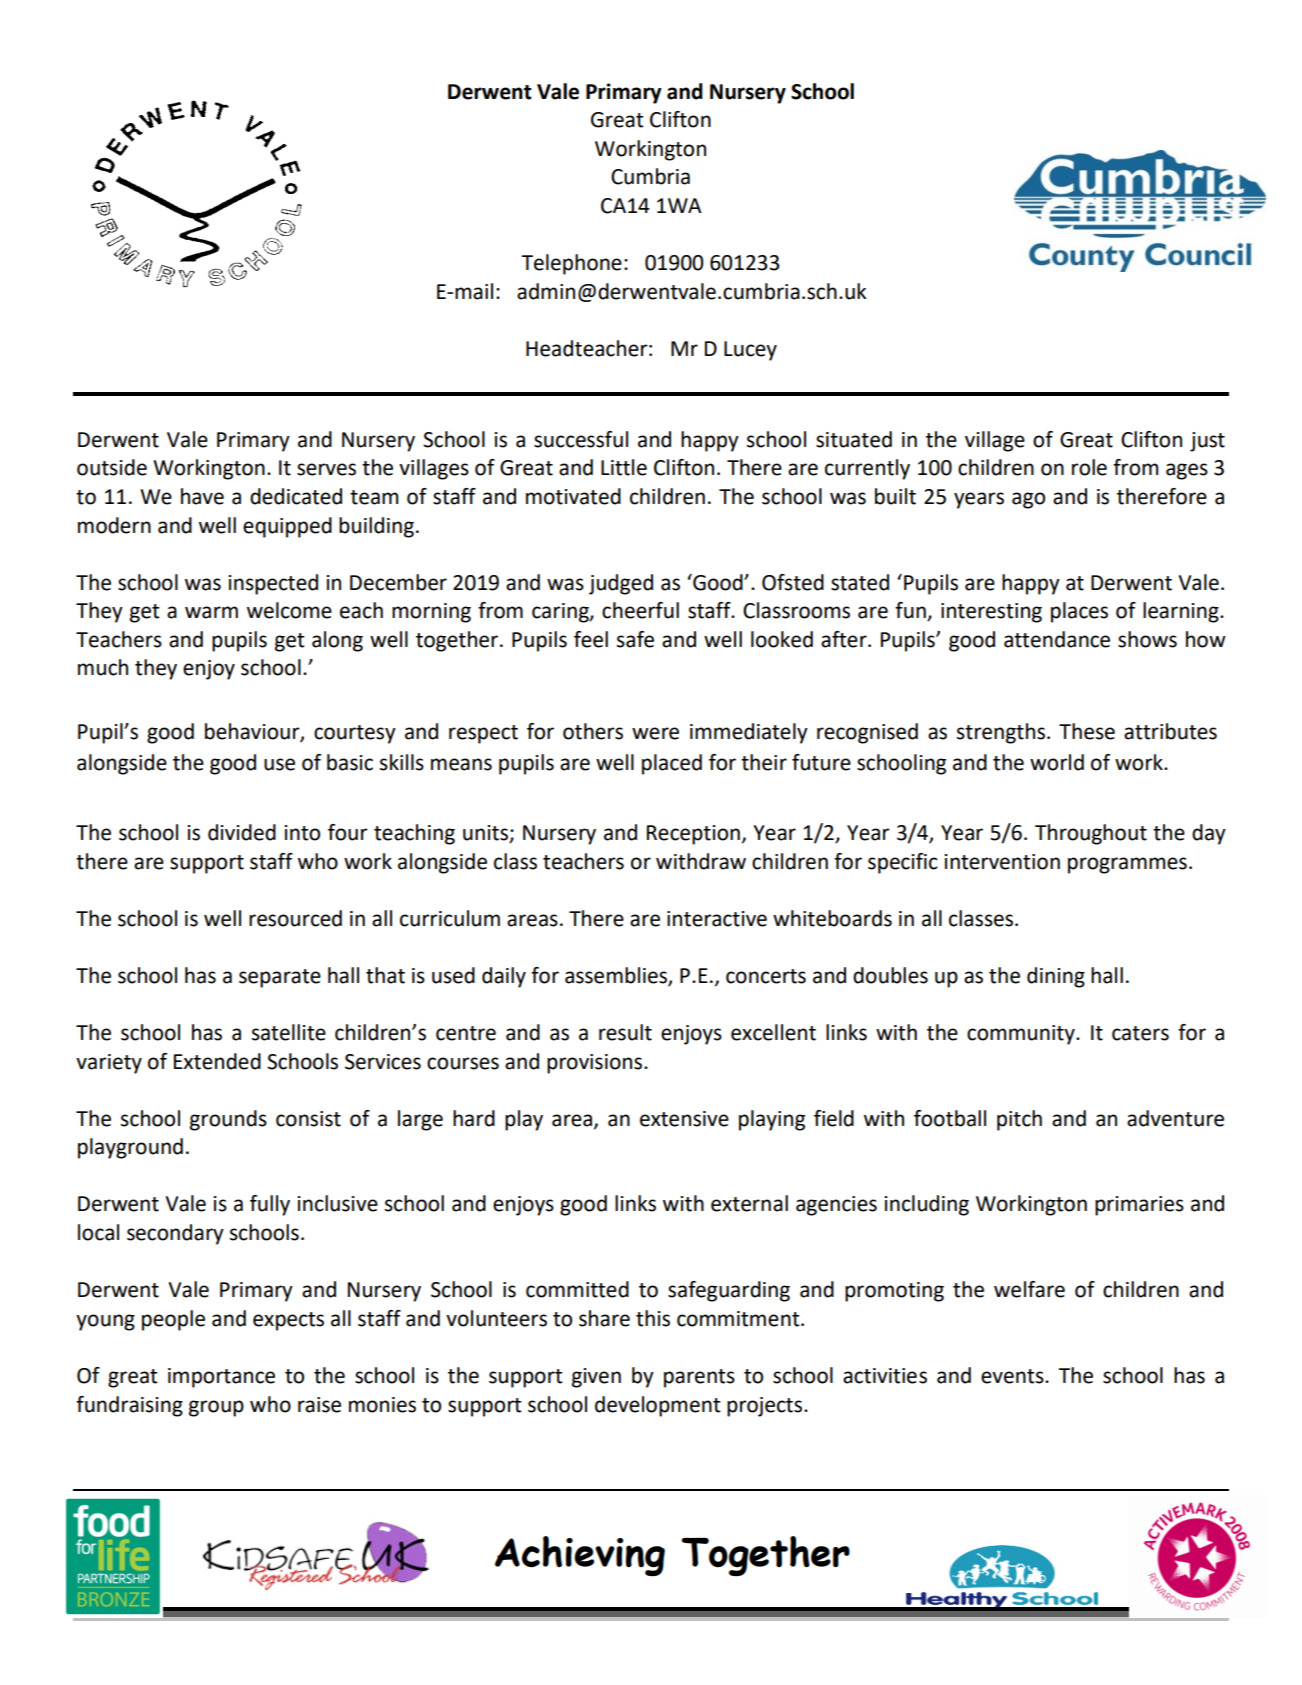 This document has width=1302, height=1685. I want to click on Telephone, so click(571, 264).
